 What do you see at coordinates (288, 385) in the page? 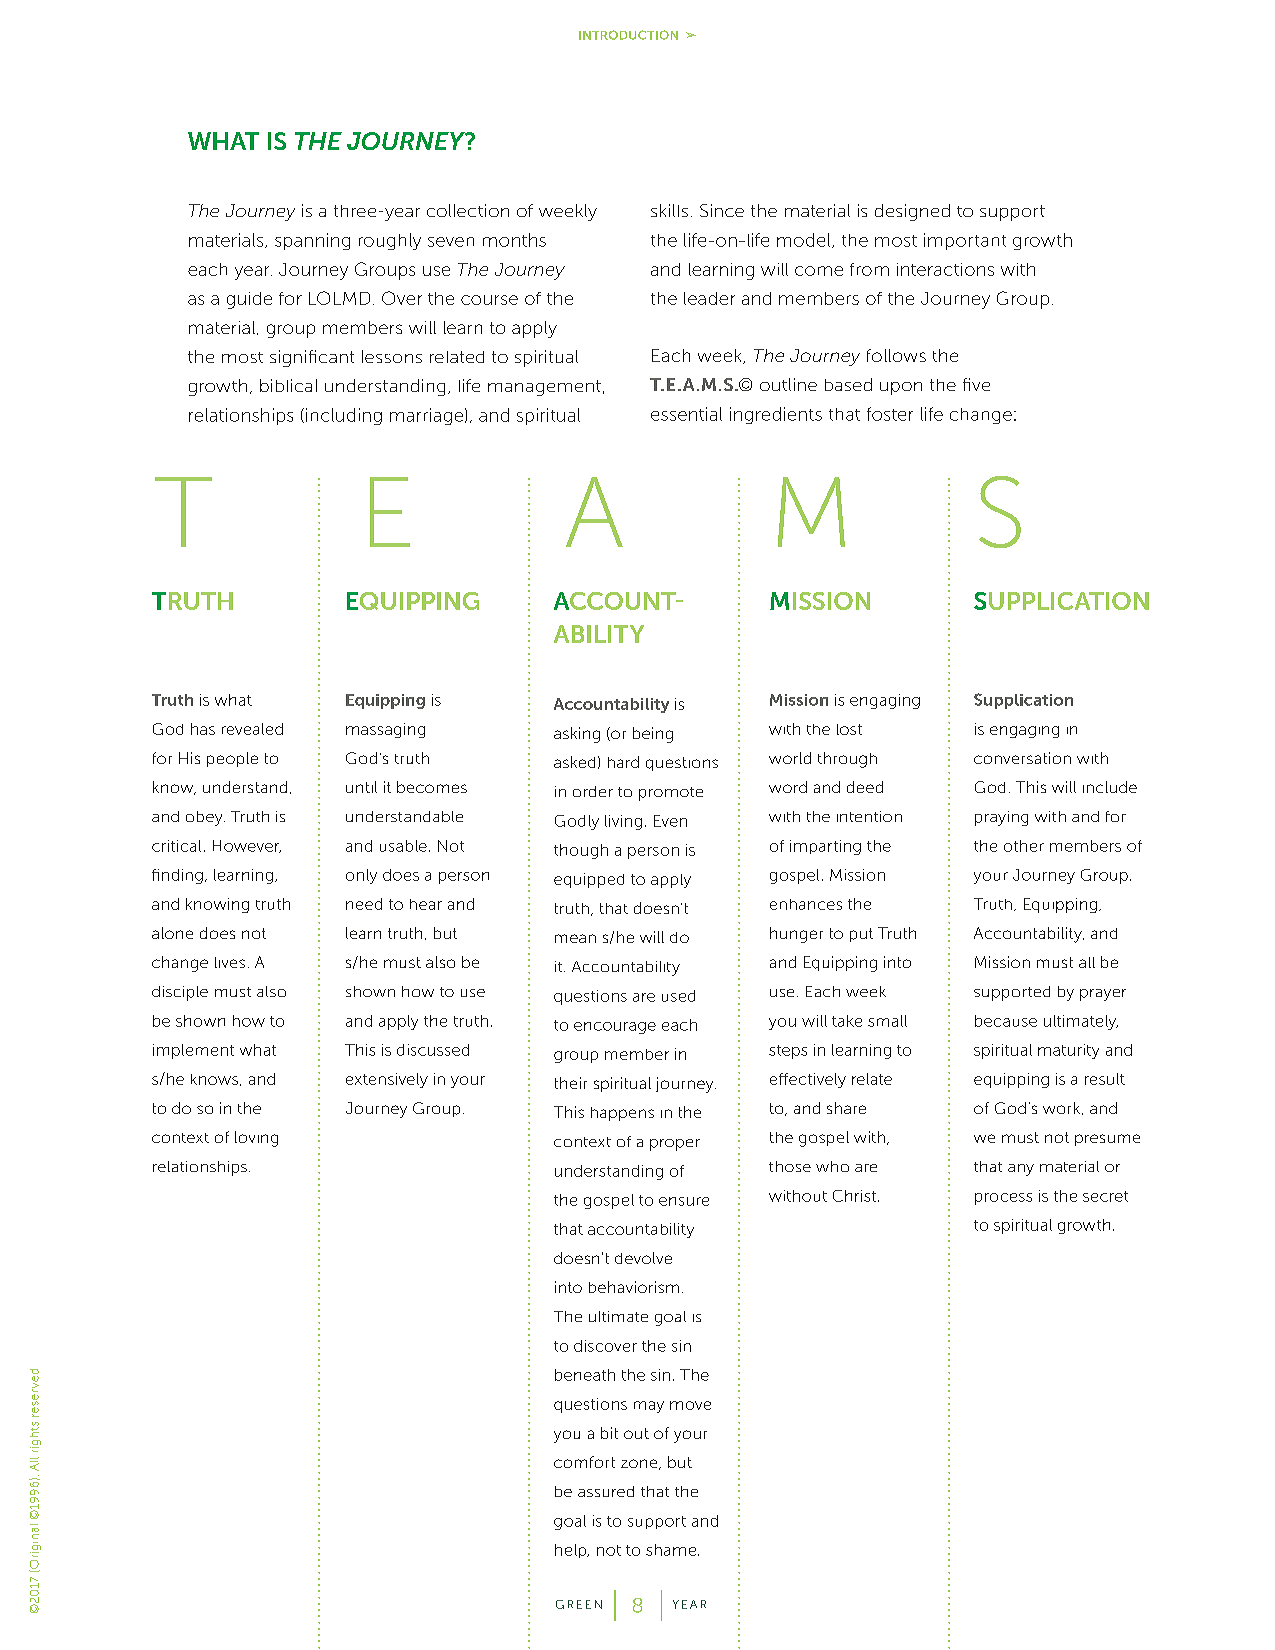
I see `biblical` at bounding box center [288, 385].
